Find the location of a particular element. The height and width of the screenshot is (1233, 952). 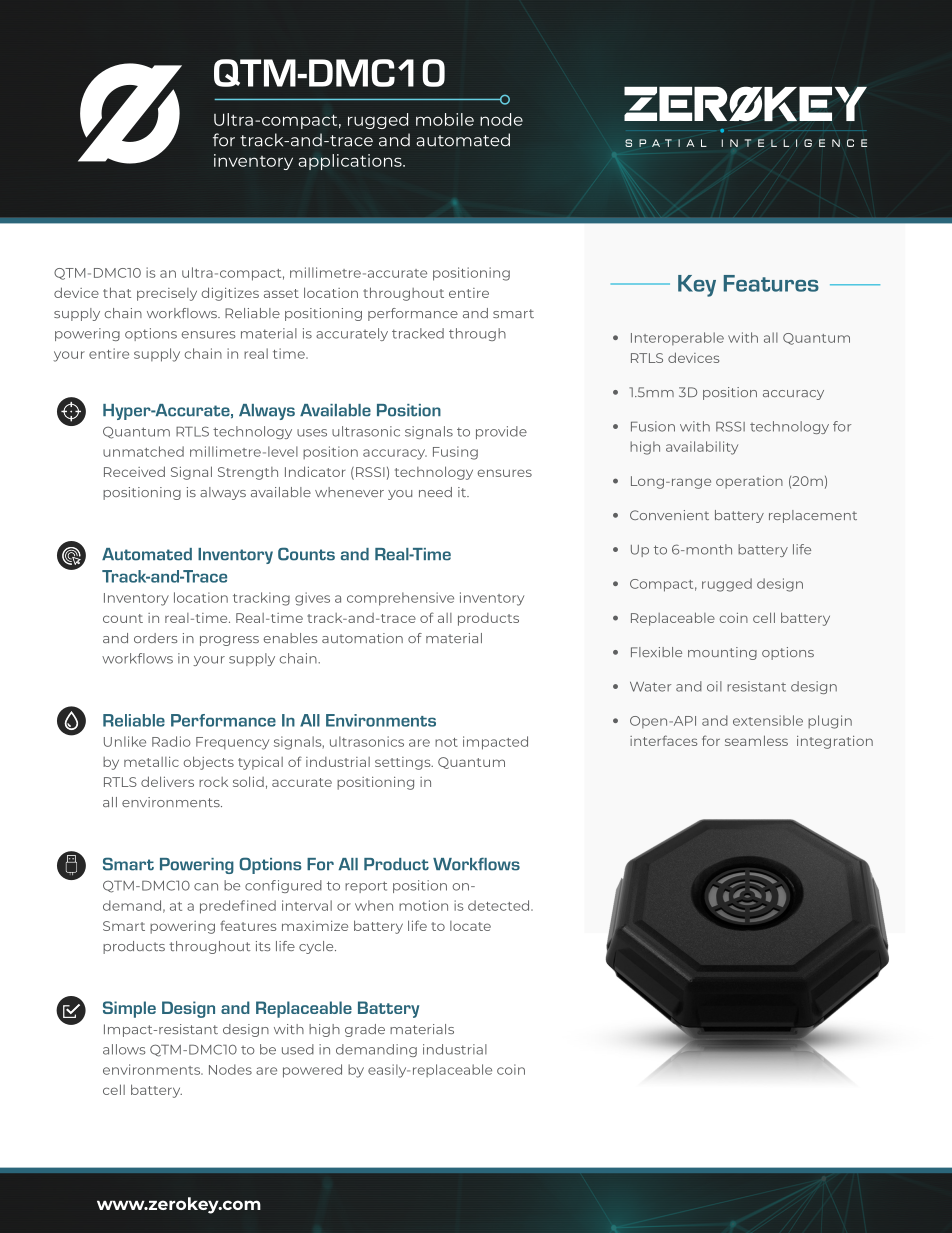

grade is located at coordinates (365, 1030).
